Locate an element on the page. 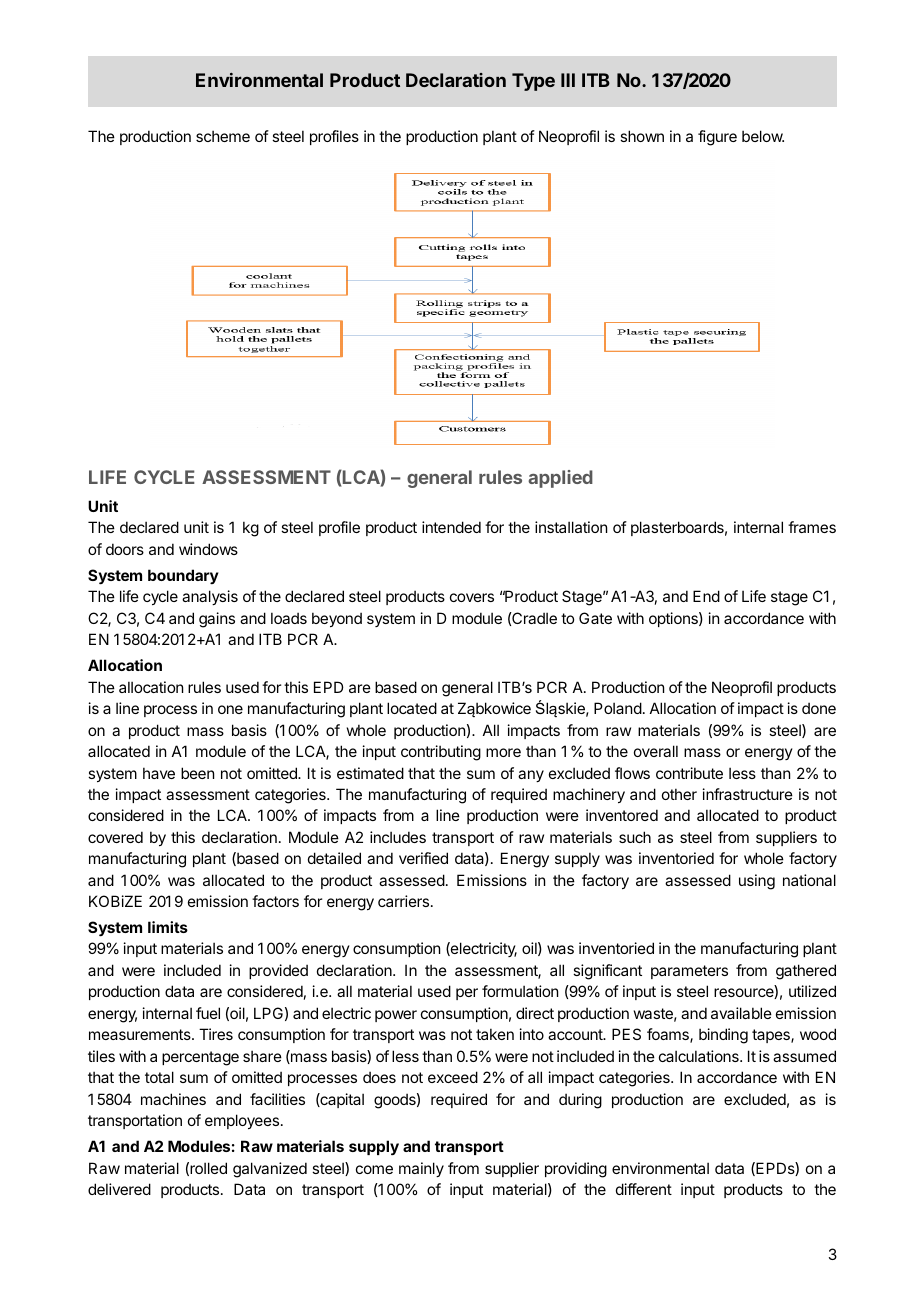 This image has width=924, height=1308. different is located at coordinates (644, 1189).
